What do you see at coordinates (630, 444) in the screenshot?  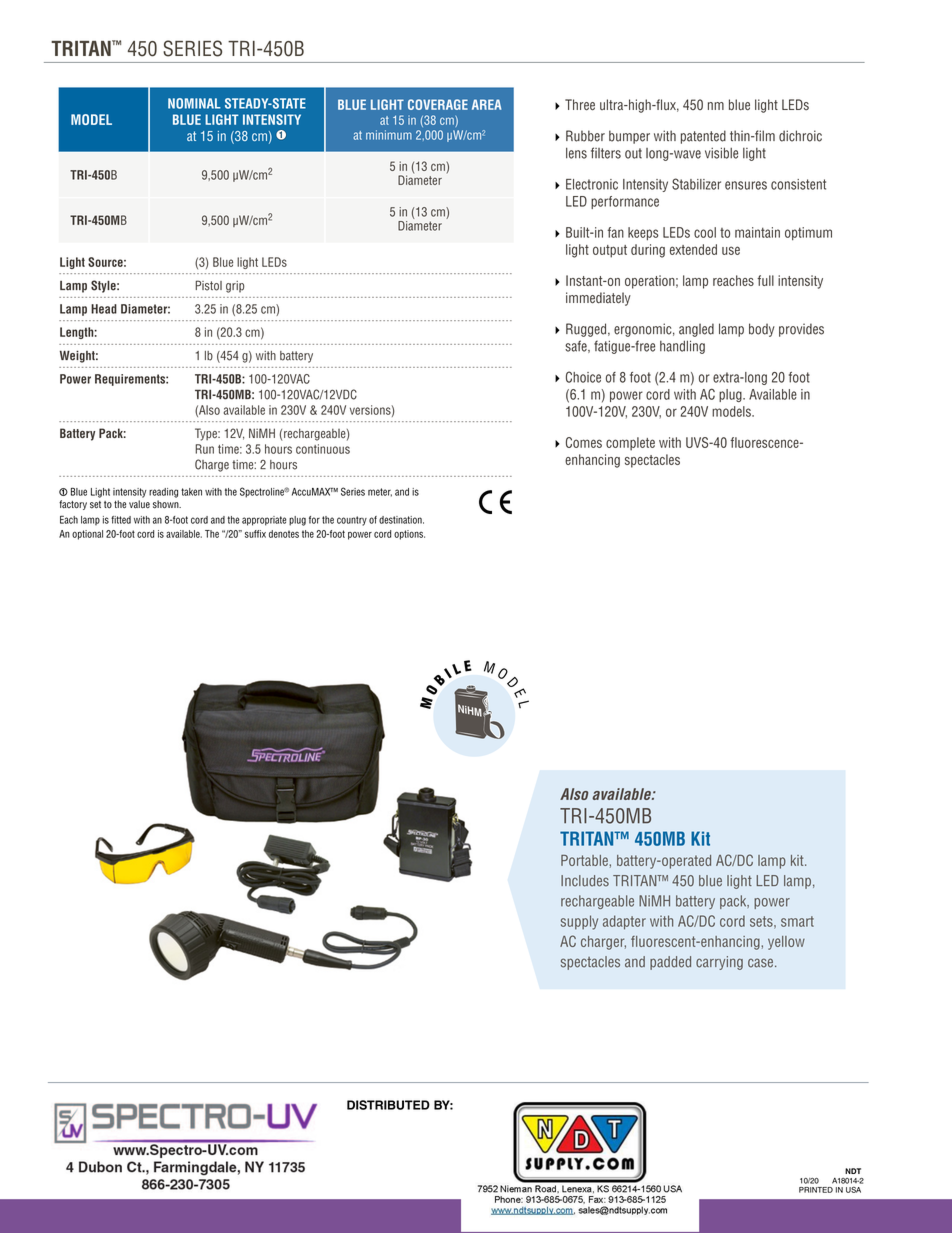 I see `complete` at bounding box center [630, 444].
